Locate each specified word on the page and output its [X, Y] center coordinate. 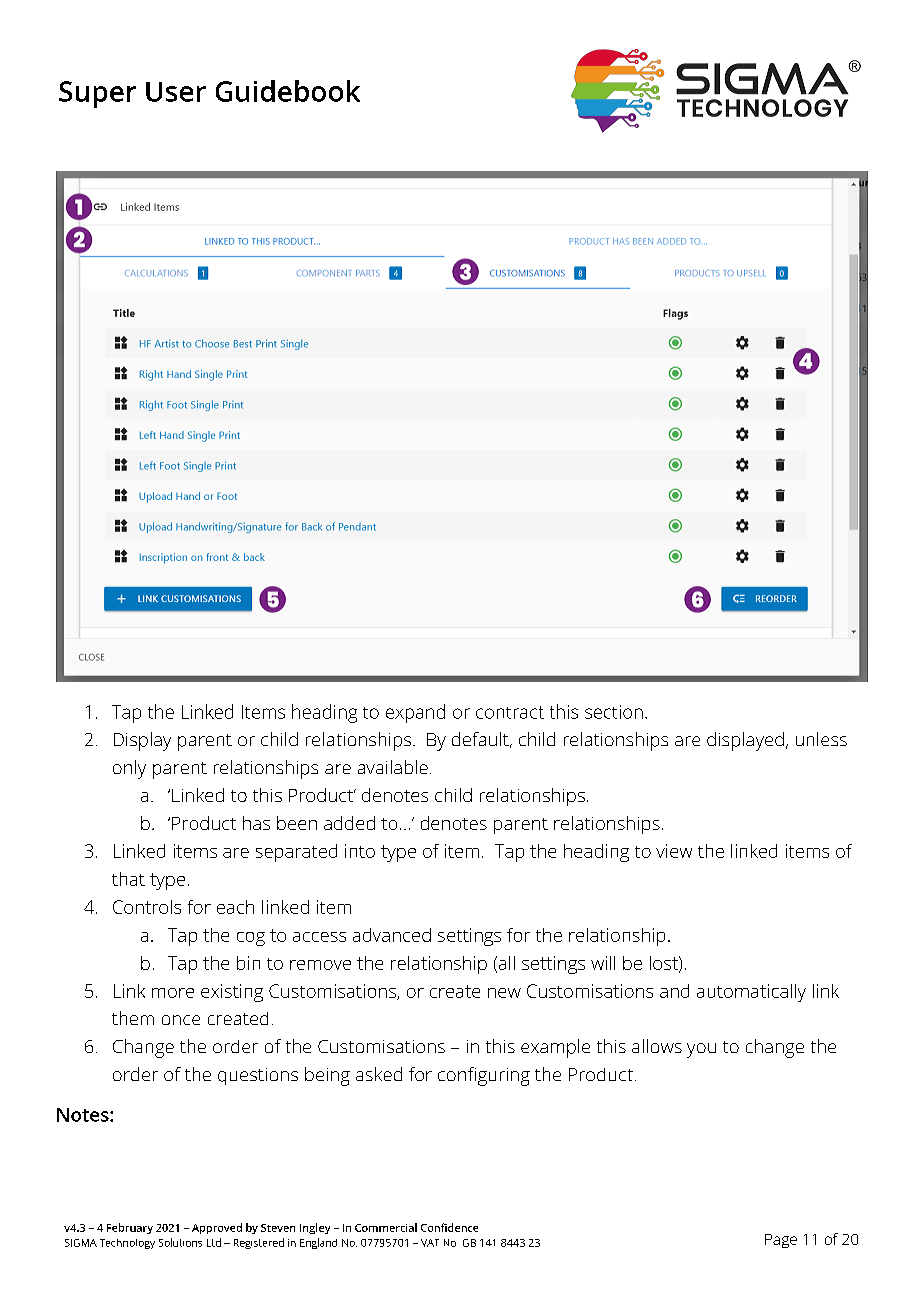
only [129, 769]
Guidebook [288, 91]
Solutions [180, 1242]
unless [821, 739]
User [176, 92]
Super [97, 94]
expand [415, 713]
